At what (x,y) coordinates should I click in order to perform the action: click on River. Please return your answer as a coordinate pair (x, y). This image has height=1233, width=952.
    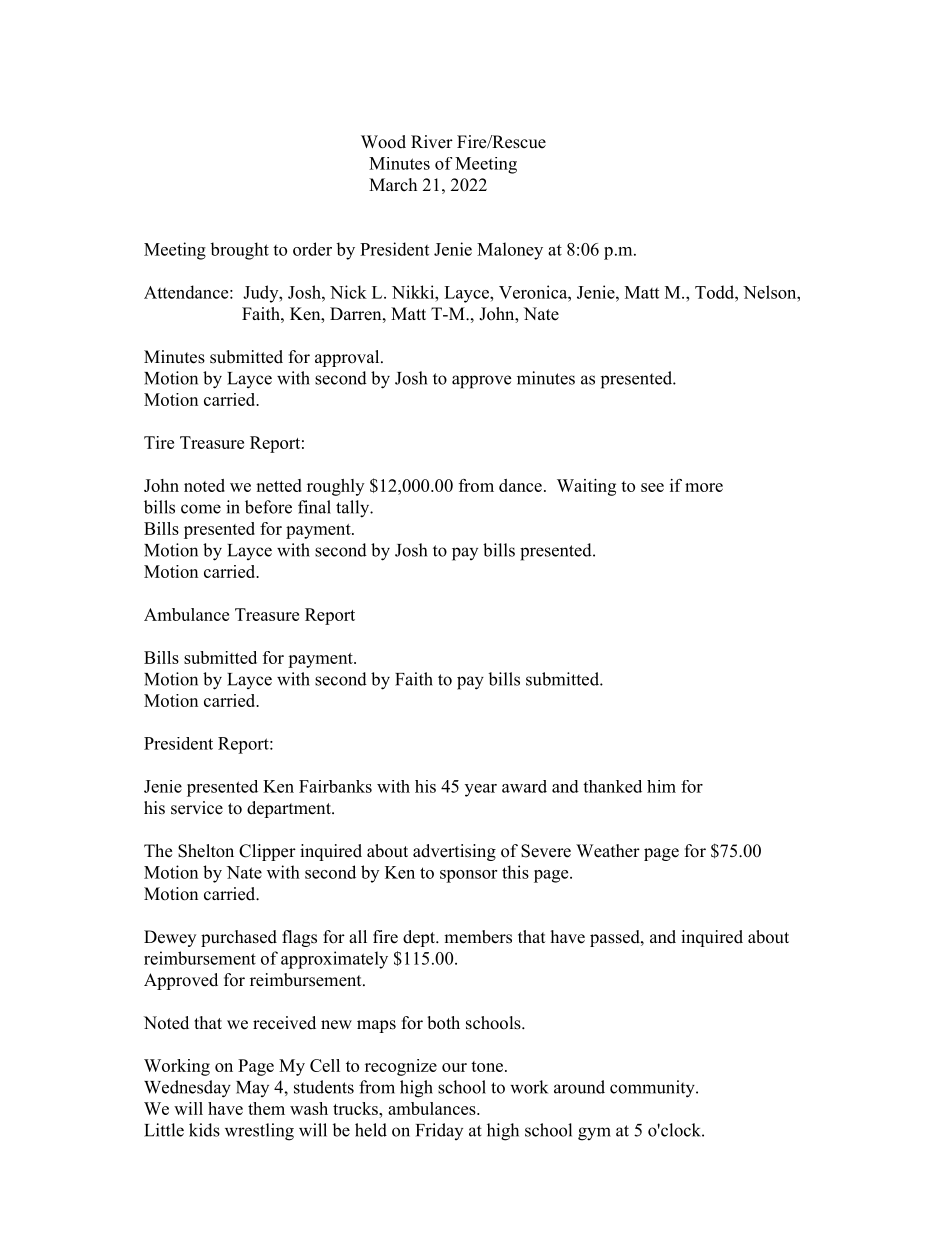
    Looking at the image, I should click on (432, 142).
